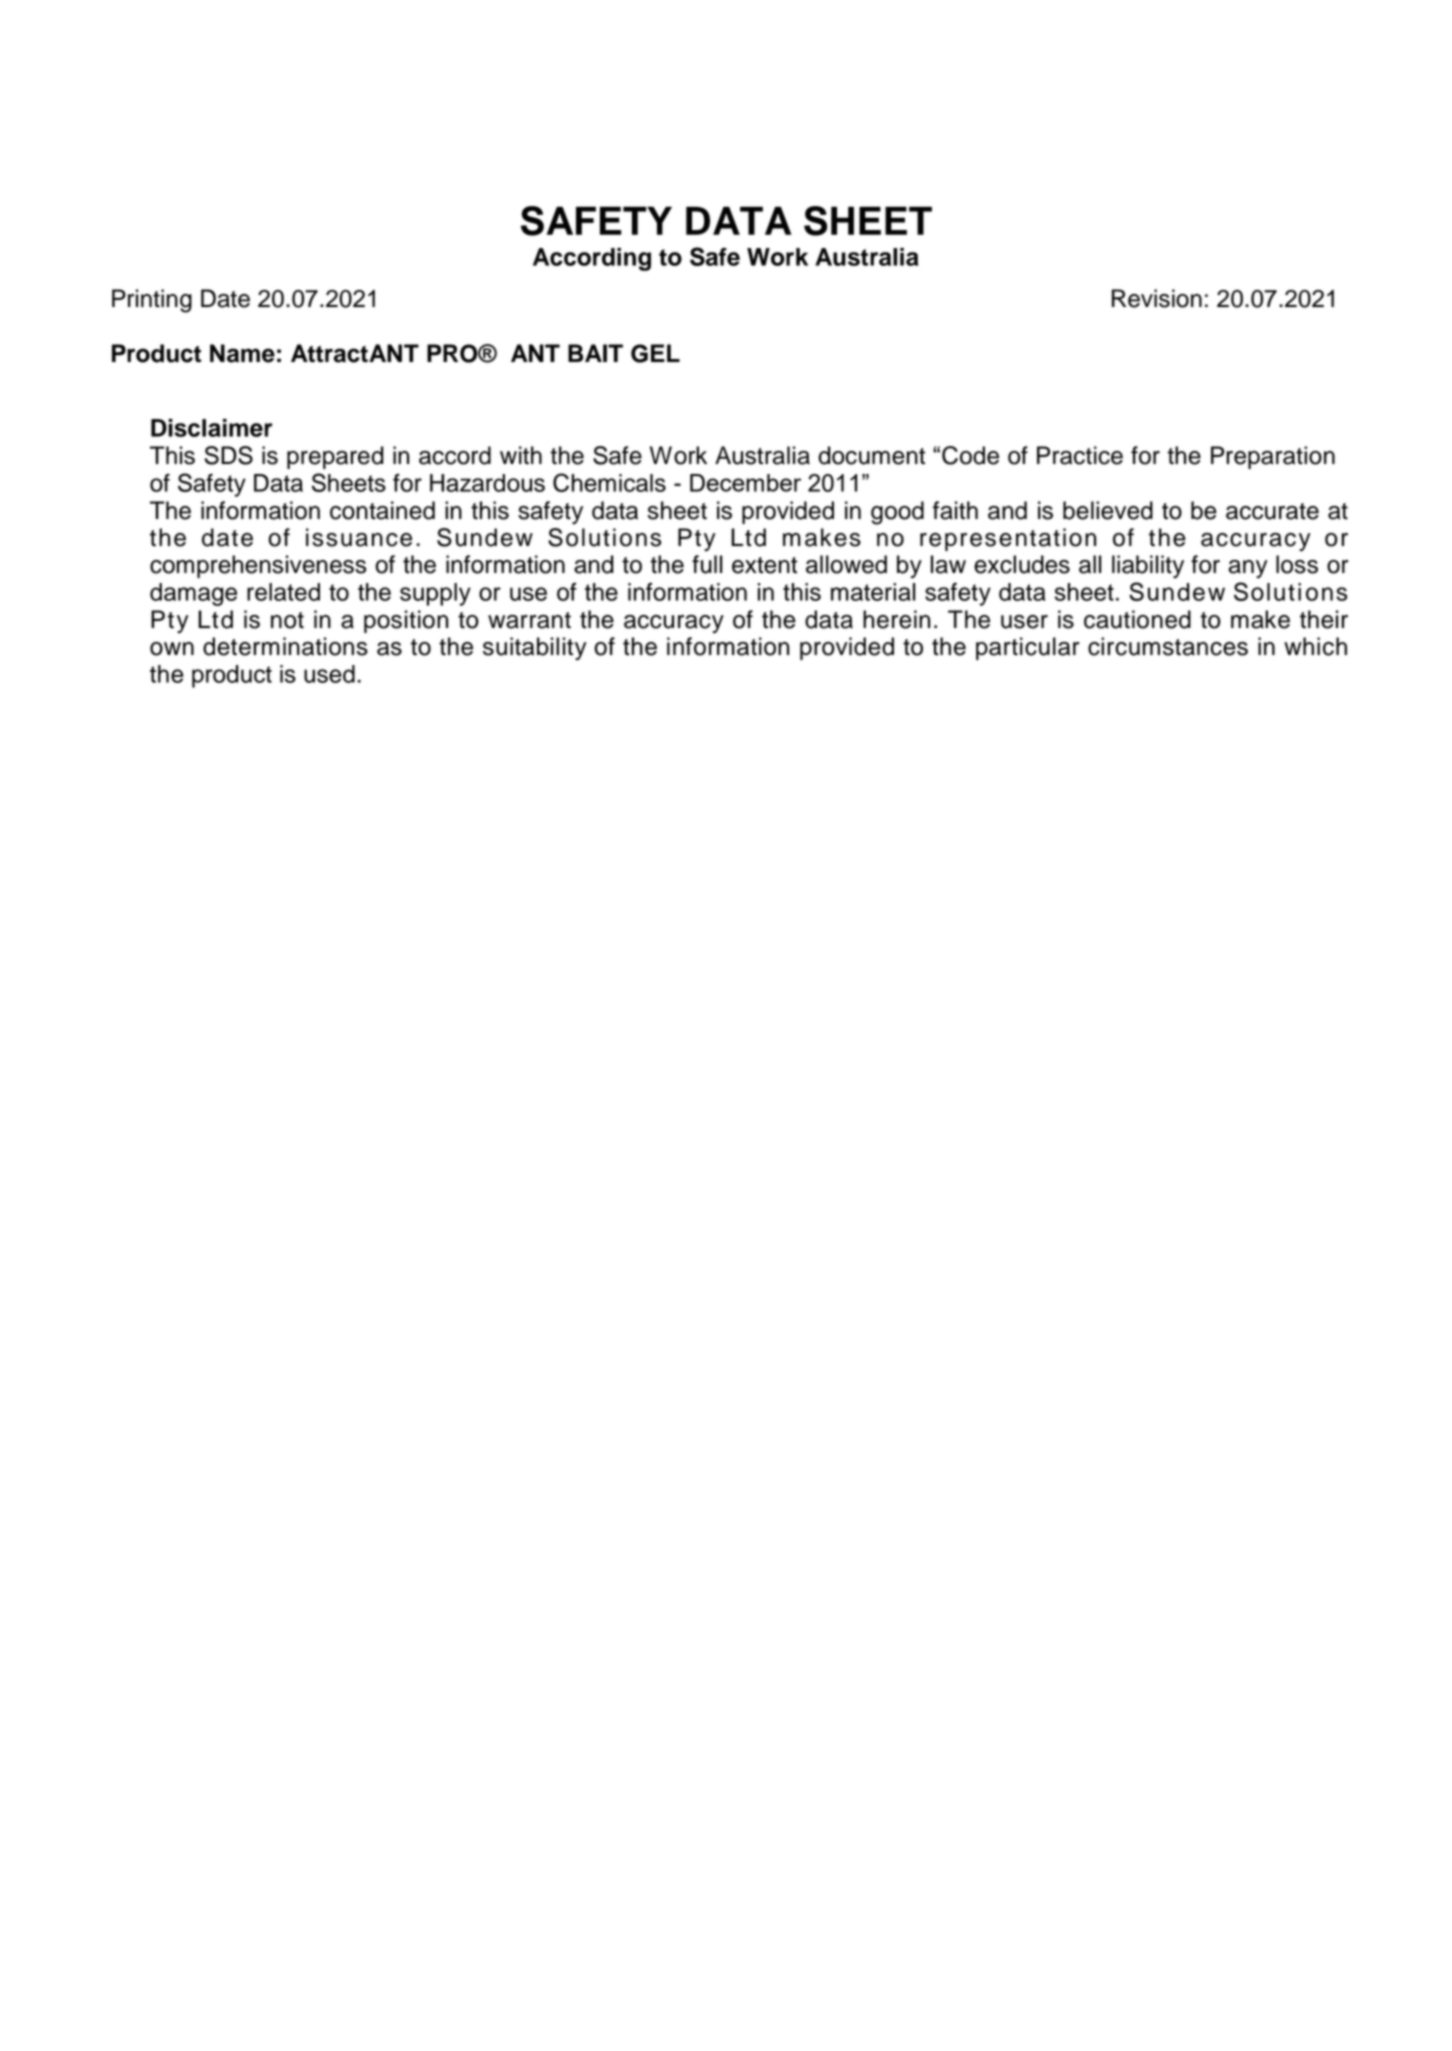 The height and width of the image is (2051, 1452). Describe the element at coordinates (1148, 567) in the image. I see `liability` at that location.
